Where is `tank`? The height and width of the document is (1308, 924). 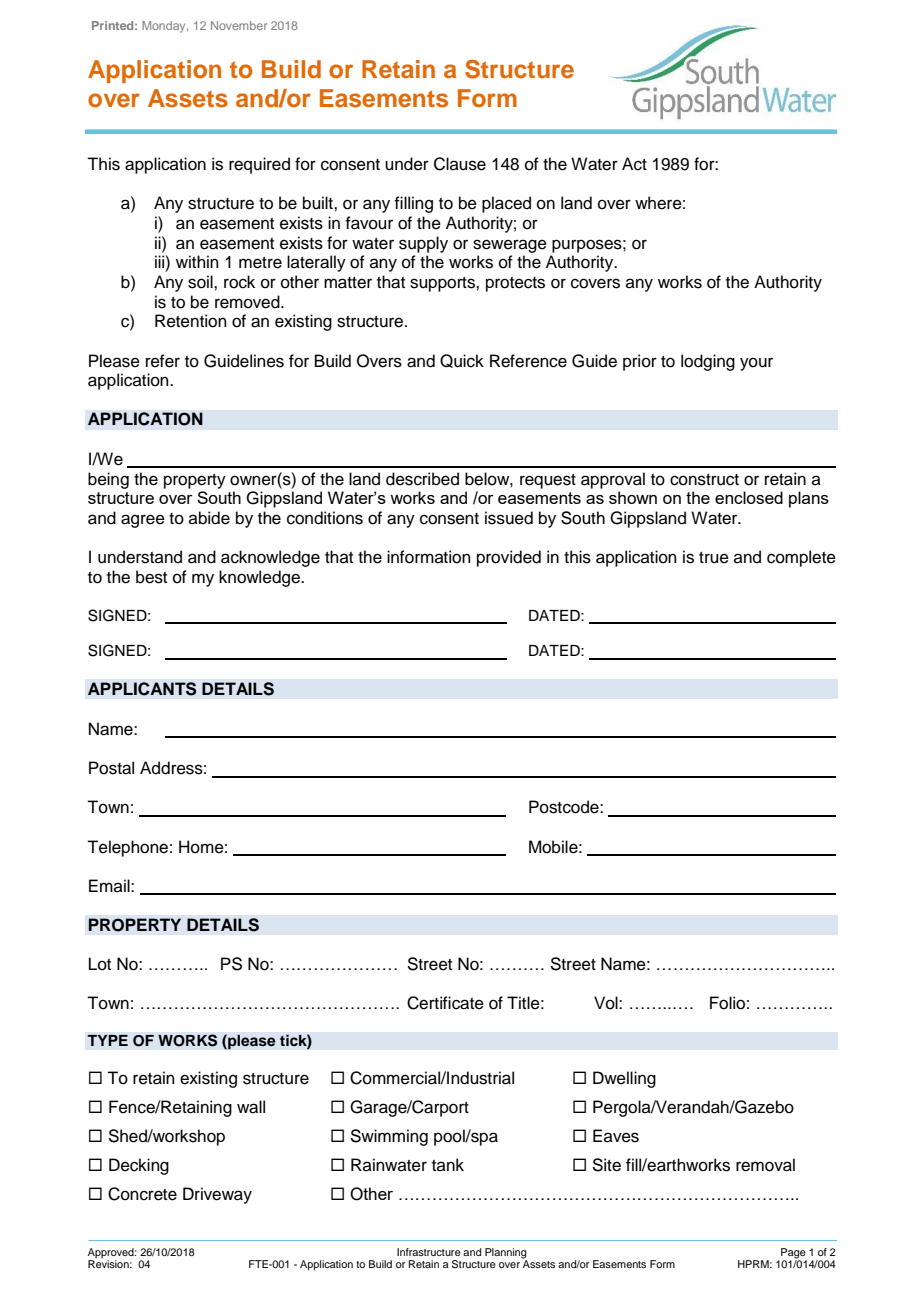
tank is located at coordinates (448, 1164).
